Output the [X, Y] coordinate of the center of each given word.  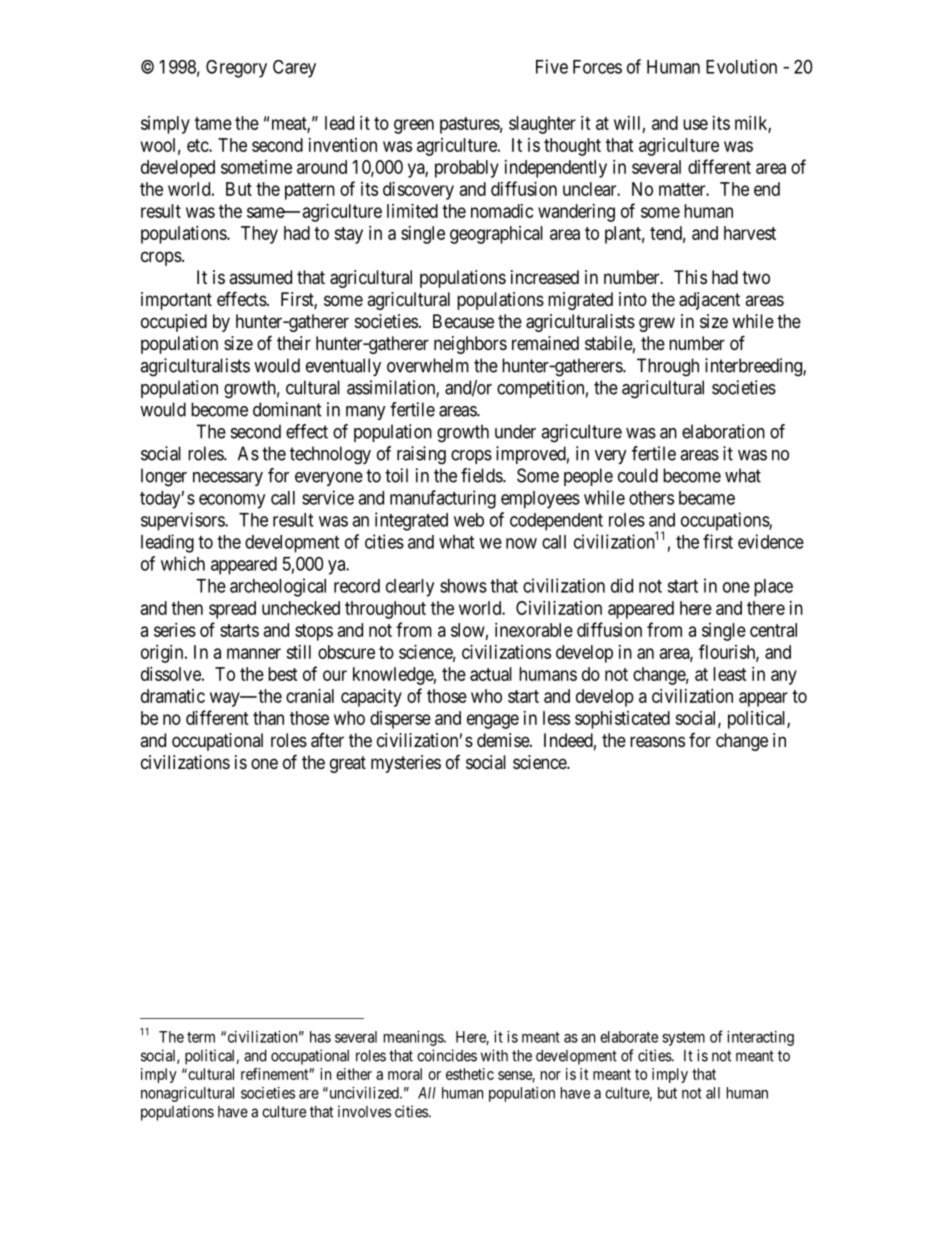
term [201, 1037]
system [683, 1039]
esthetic [470, 1074]
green [414, 126]
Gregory [236, 69]
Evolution [741, 66]
